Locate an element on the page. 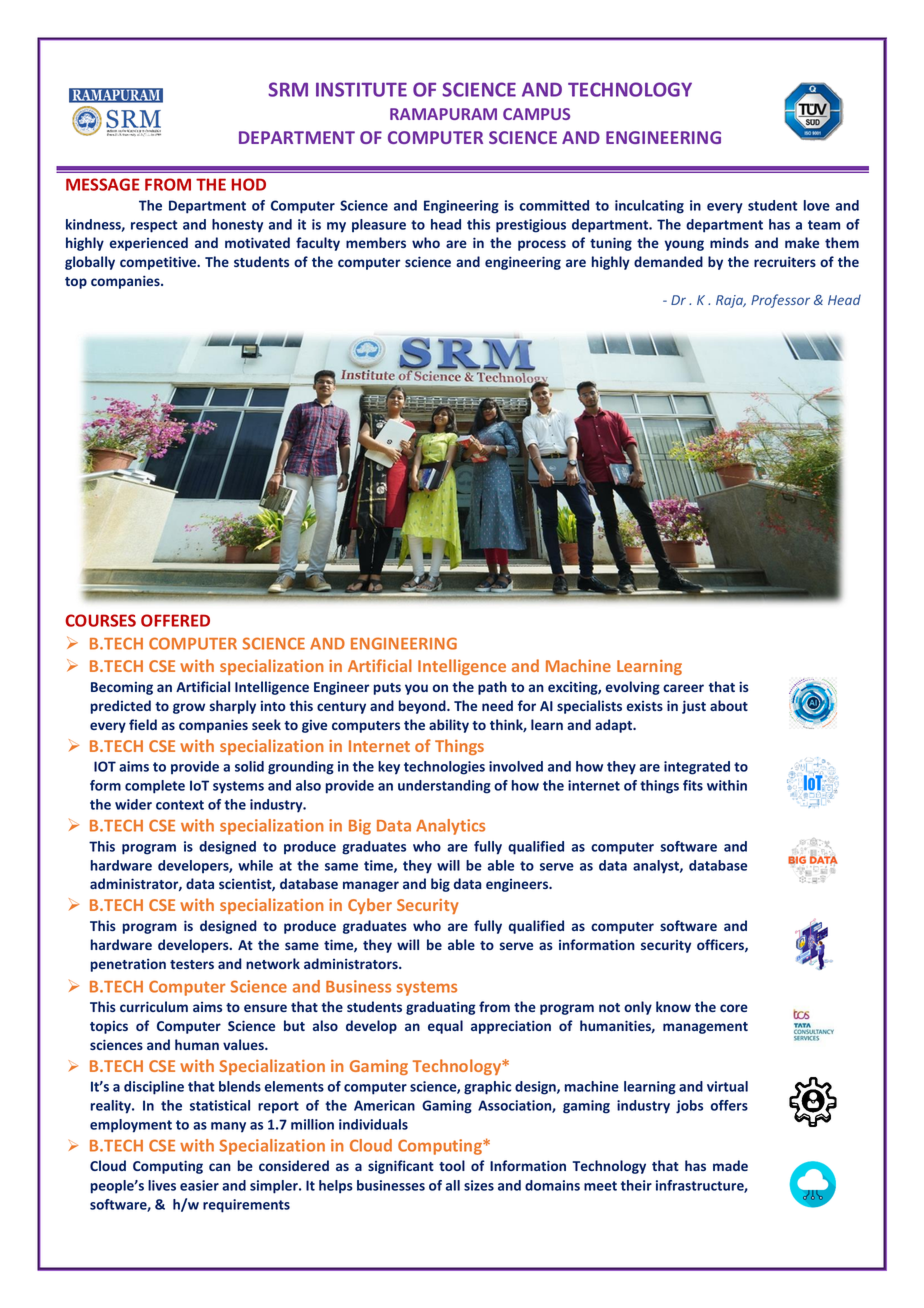  CAMPUS is located at coordinates (536, 114).
